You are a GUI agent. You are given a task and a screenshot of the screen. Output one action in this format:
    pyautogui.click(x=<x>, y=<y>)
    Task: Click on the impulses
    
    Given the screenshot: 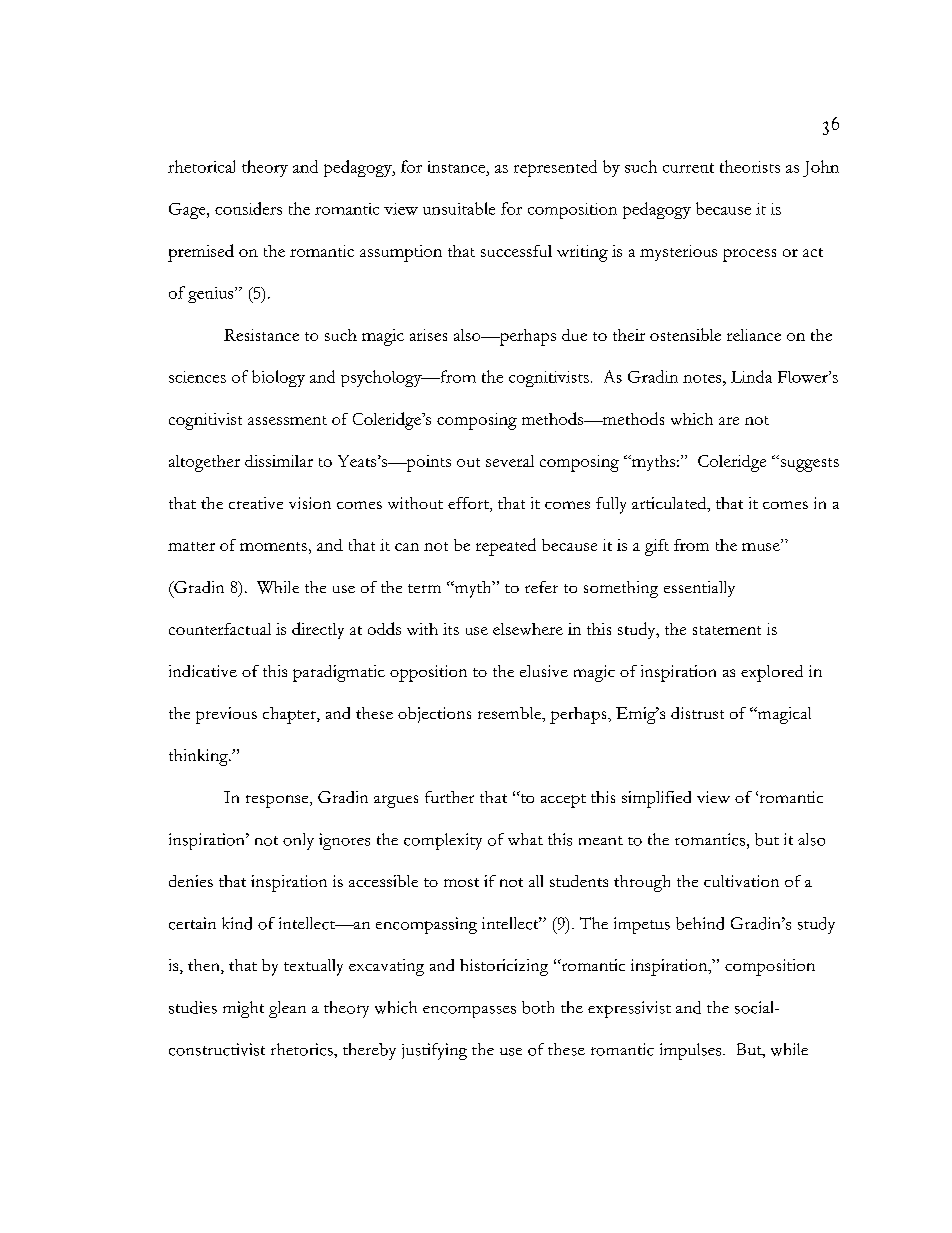 What is the action you would take?
    pyautogui.click(x=692, y=1051)
